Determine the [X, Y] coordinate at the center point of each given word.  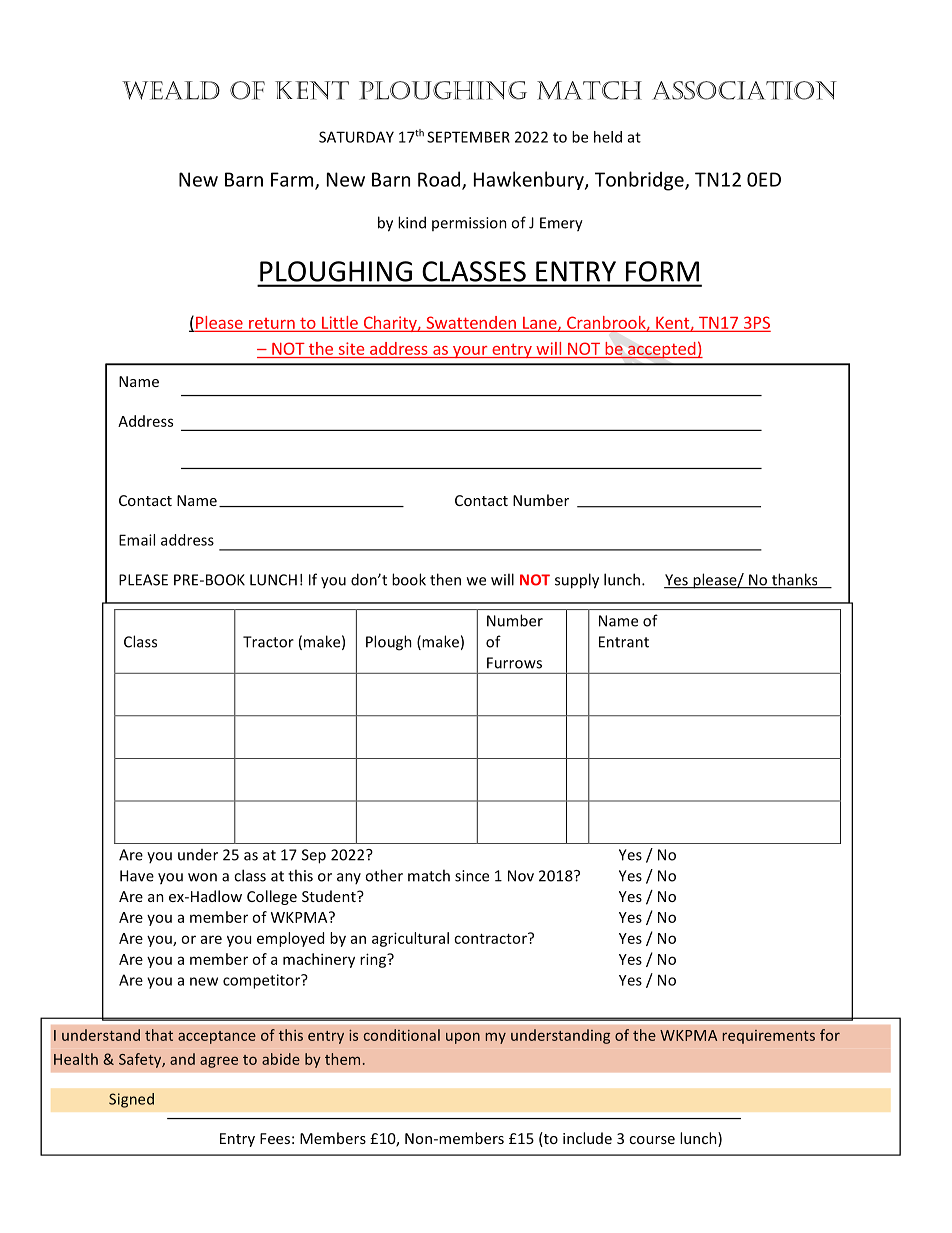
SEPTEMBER [468, 137]
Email [137, 540]
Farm [293, 180]
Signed [131, 1100]
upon [463, 1038]
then [445, 579]
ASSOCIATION [744, 90]
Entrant [624, 642]
